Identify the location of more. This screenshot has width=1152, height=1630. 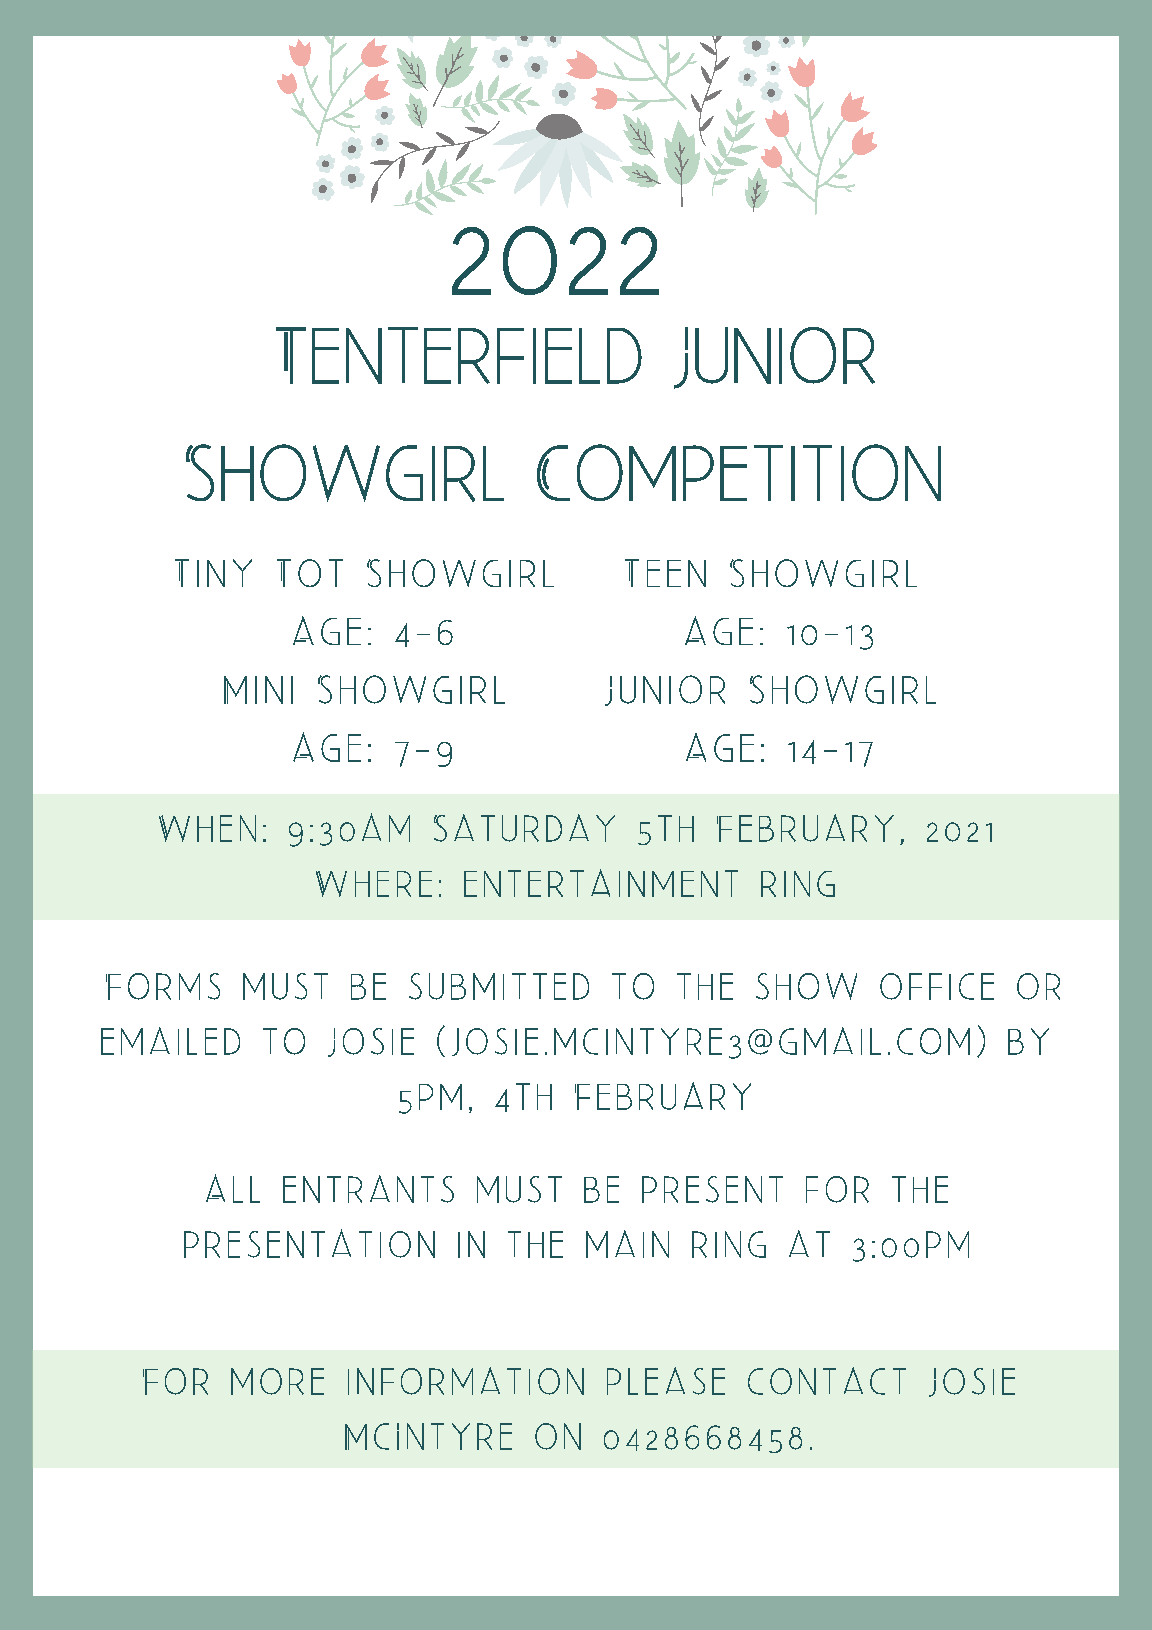
(277, 1381).
